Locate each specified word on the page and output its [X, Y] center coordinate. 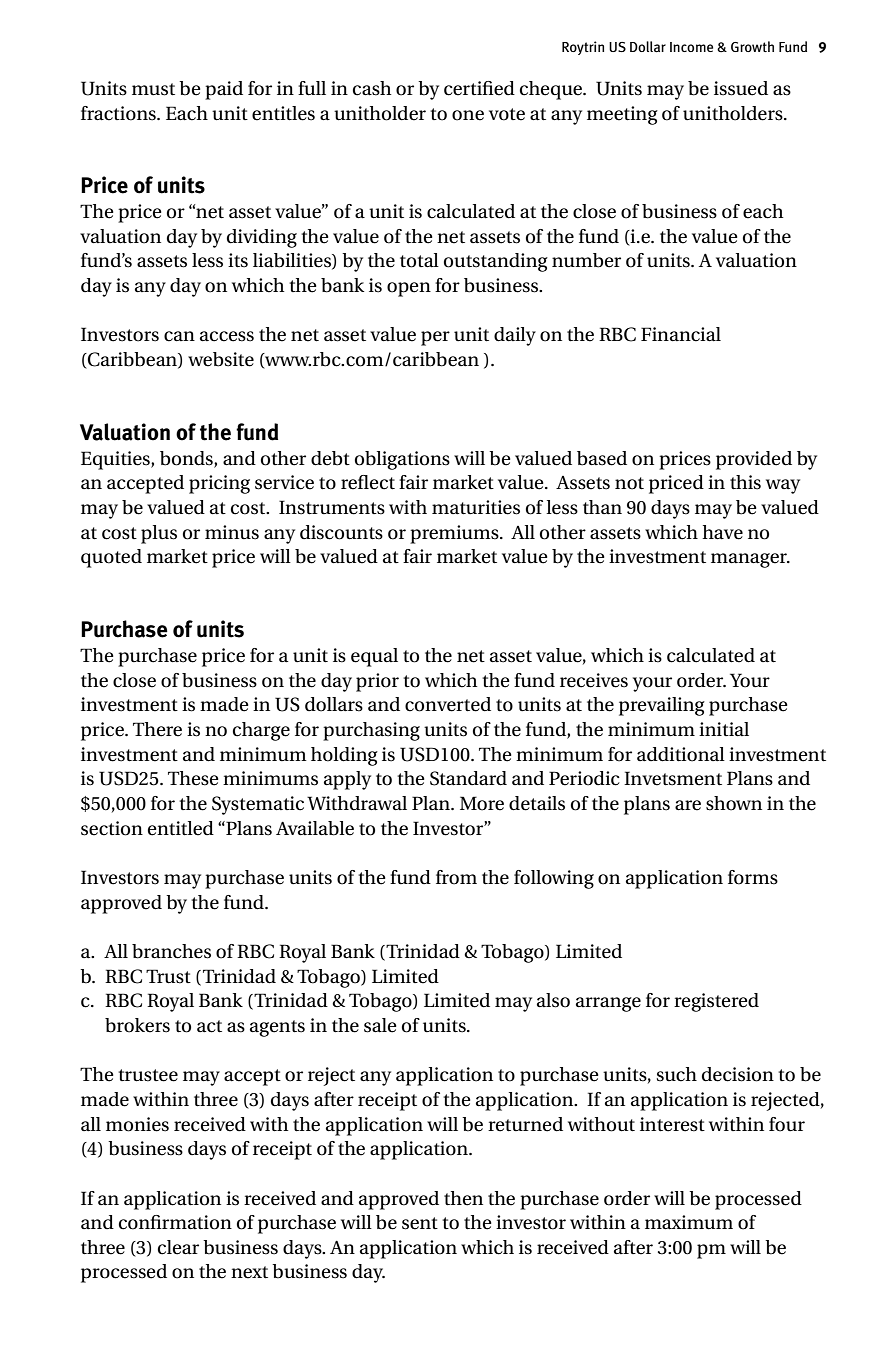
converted [448, 704]
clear [178, 1247]
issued [741, 88]
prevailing [662, 706]
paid [224, 90]
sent [420, 1223]
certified [479, 88]
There [157, 729]
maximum [689, 1222]
